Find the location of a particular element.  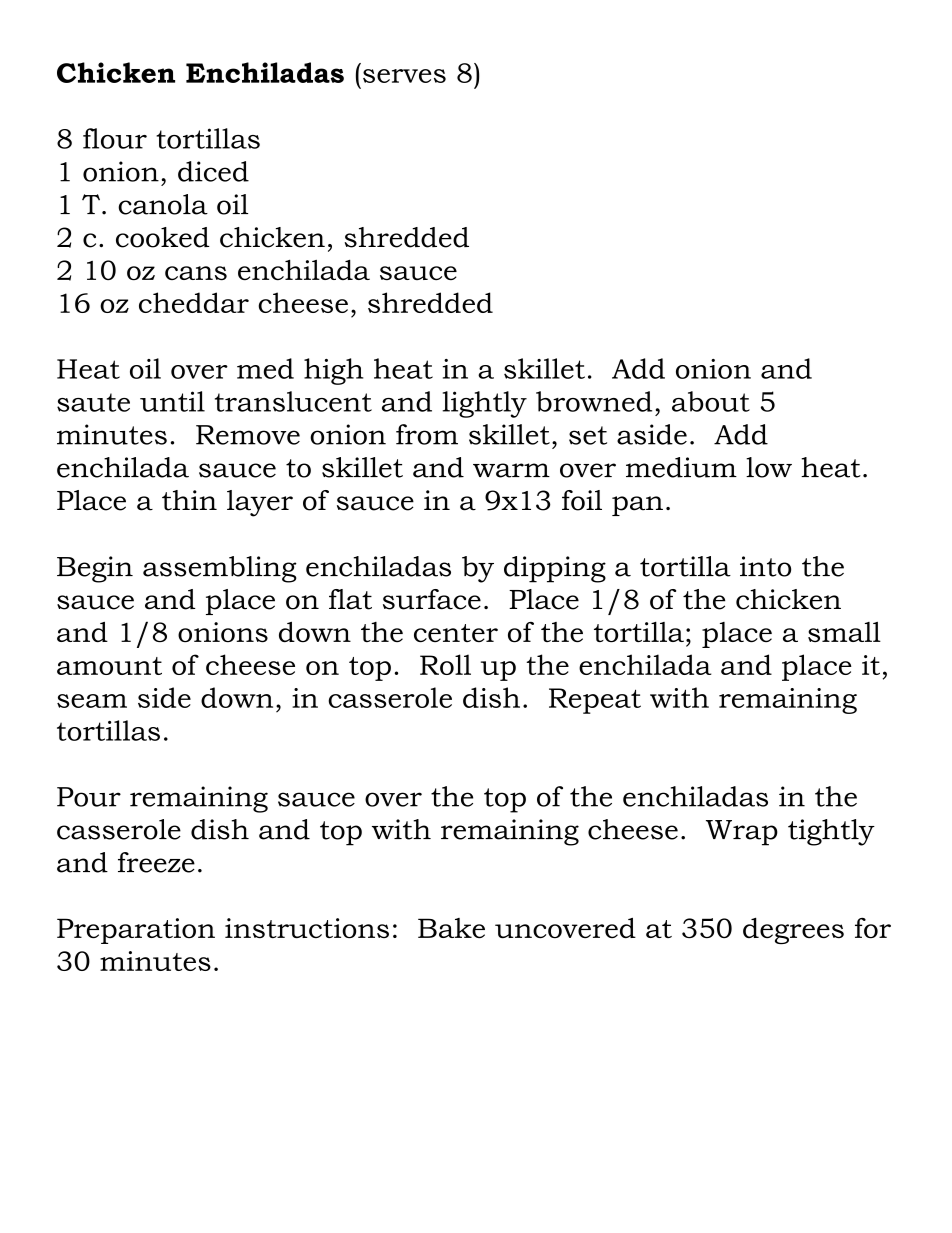

serves is located at coordinates (404, 76).
